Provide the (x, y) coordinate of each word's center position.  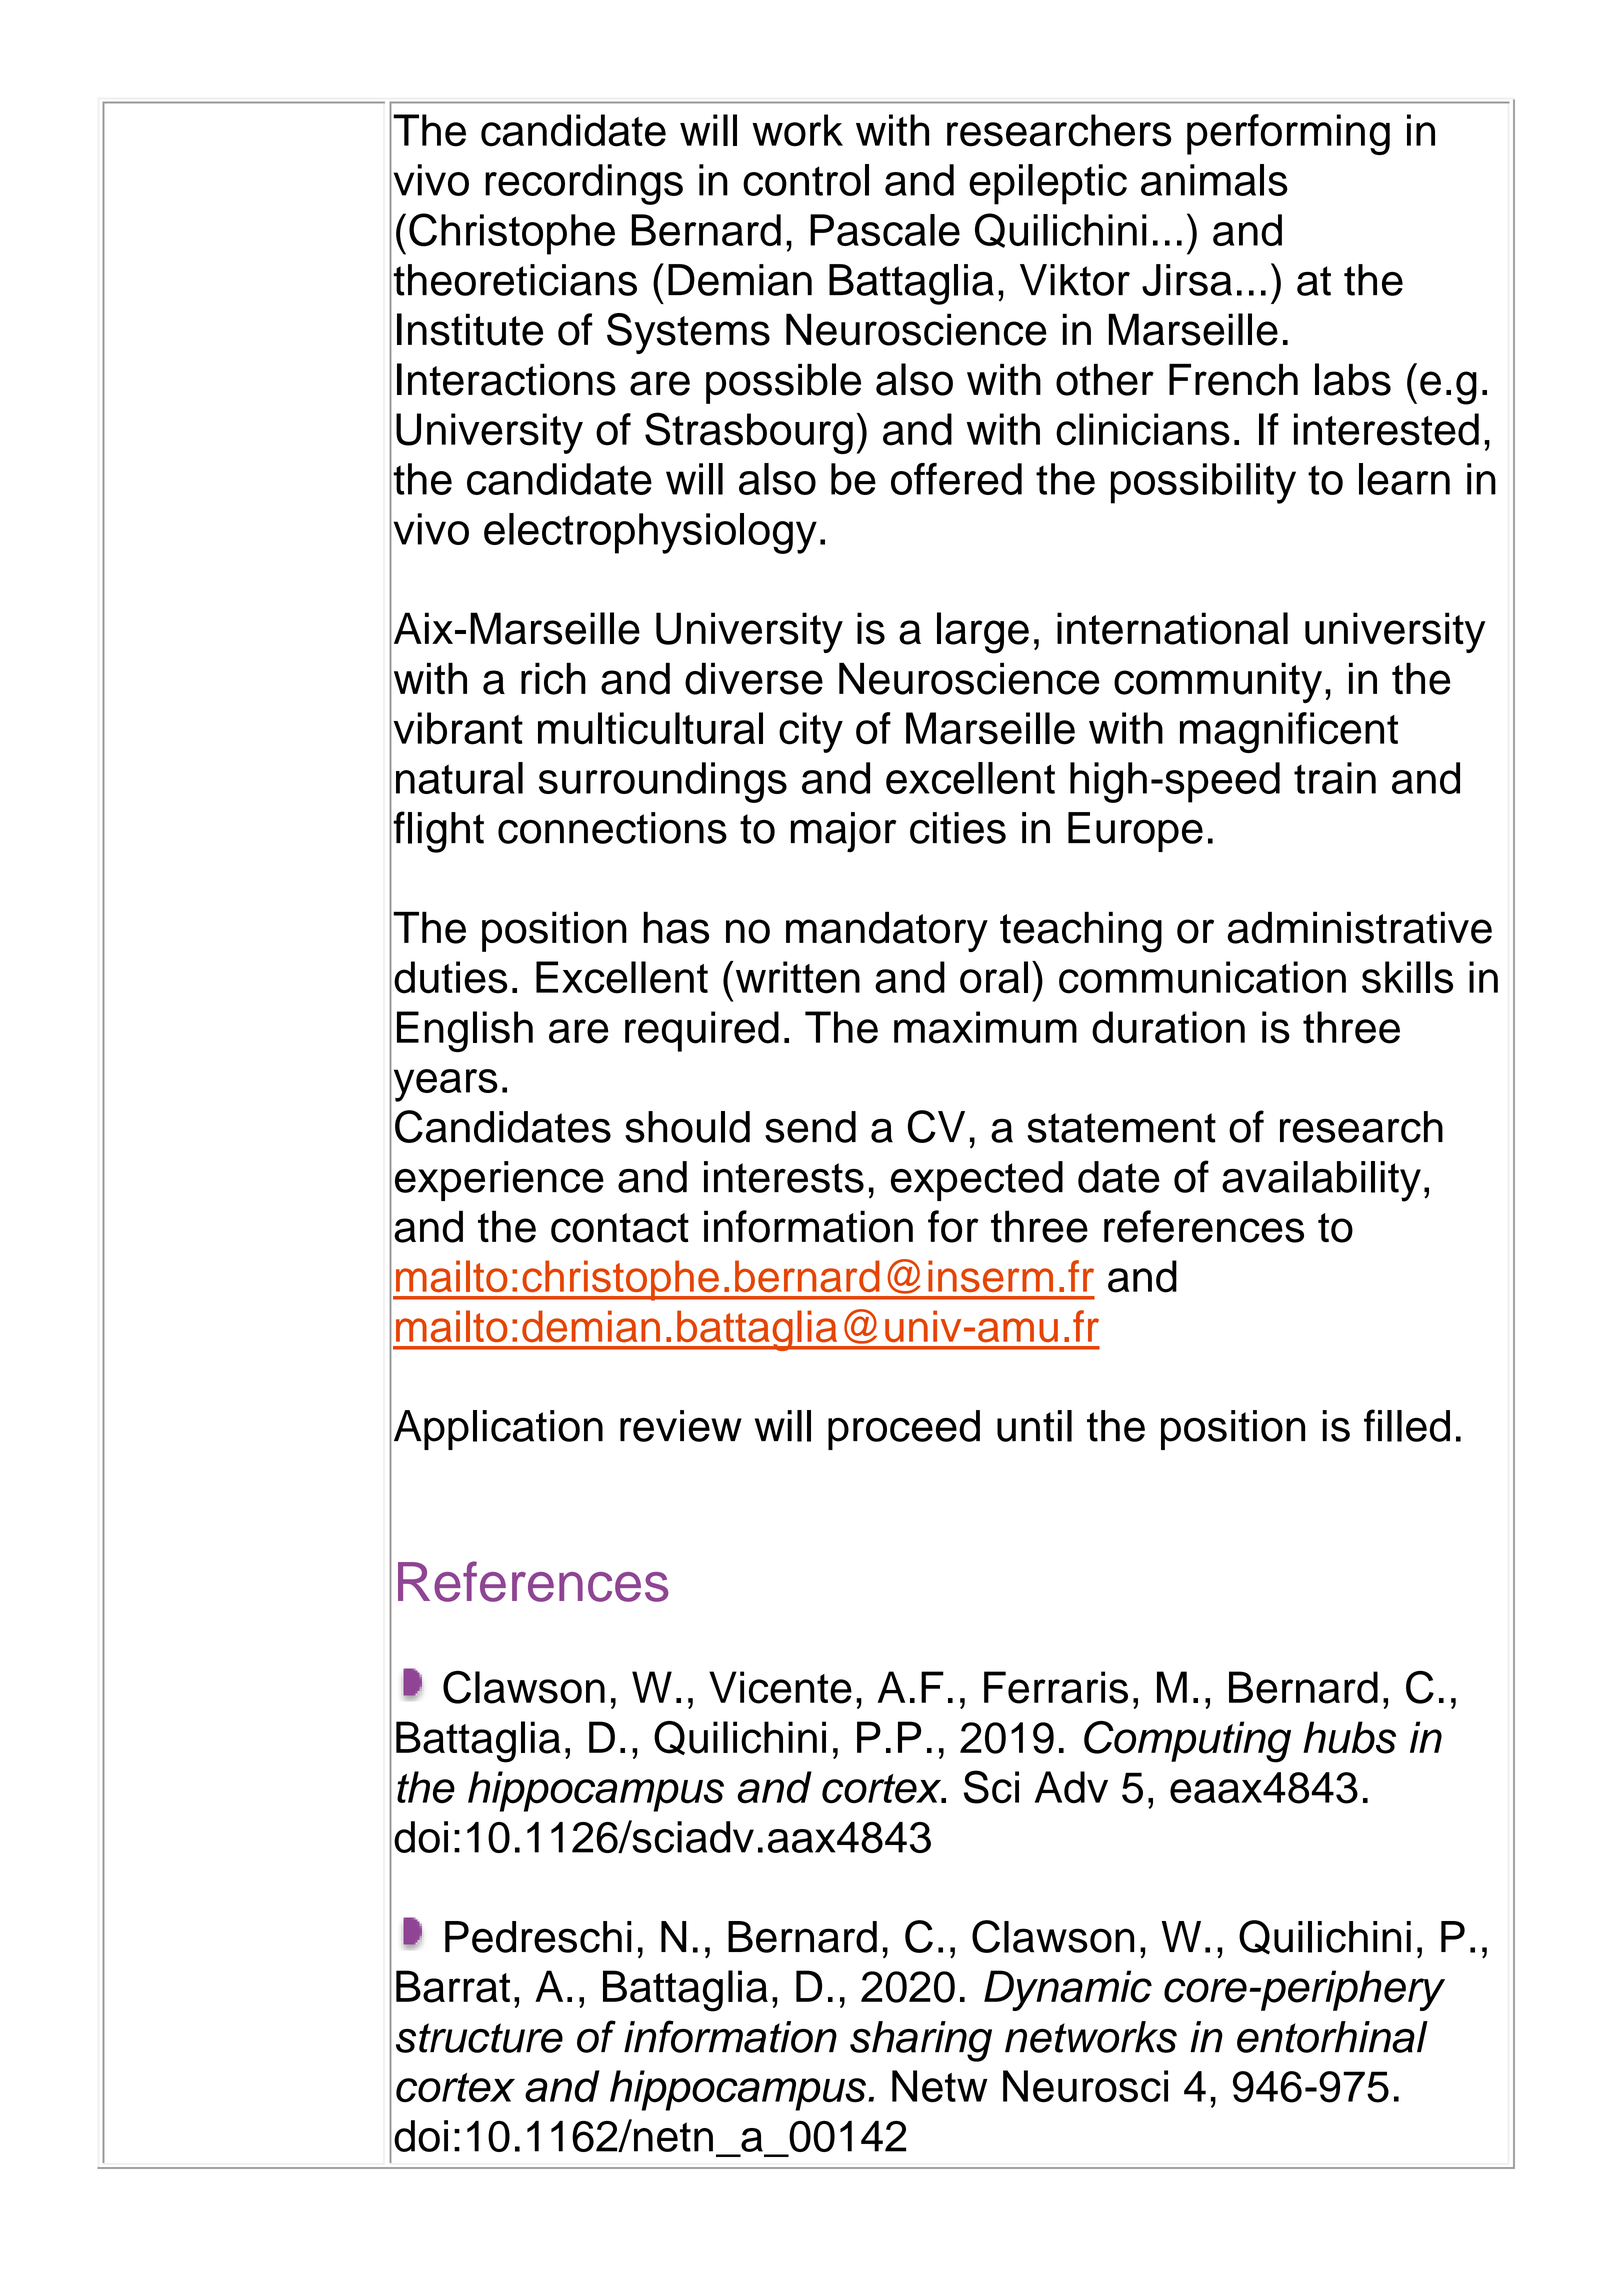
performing (1288, 134)
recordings (584, 184)
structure (479, 2038)
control (806, 180)
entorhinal (1332, 2037)
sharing (921, 2041)
